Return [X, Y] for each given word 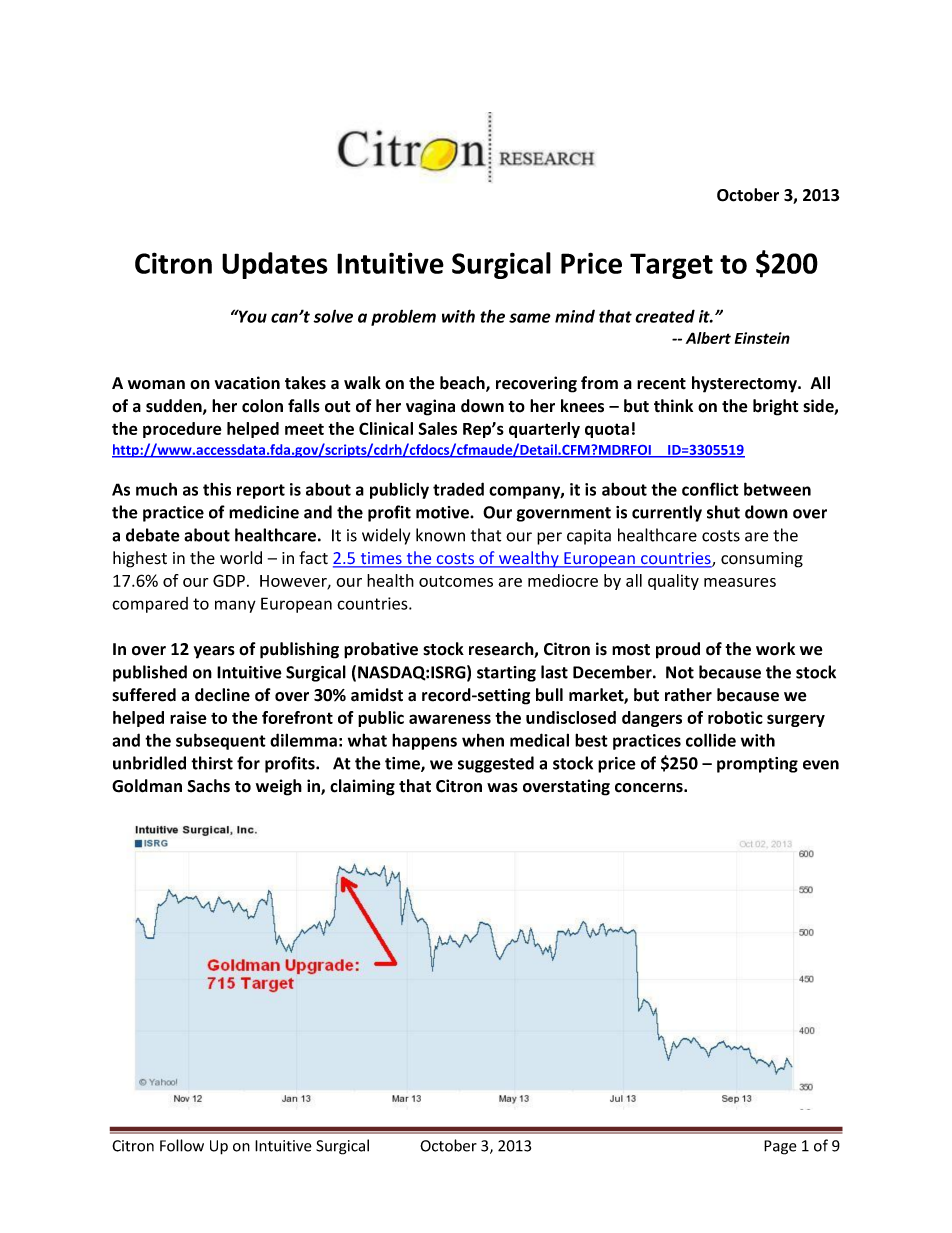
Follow [182, 1145]
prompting [757, 765]
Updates [275, 265]
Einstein [762, 338]
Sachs [208, 786]
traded [458, 489]
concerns [650, 788]
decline [222, 695]
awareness [450, 719]
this [217, 489]
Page [780, 1147]
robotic [735, 717]
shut [723, 512]
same [530, 318]
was [502, 788]
